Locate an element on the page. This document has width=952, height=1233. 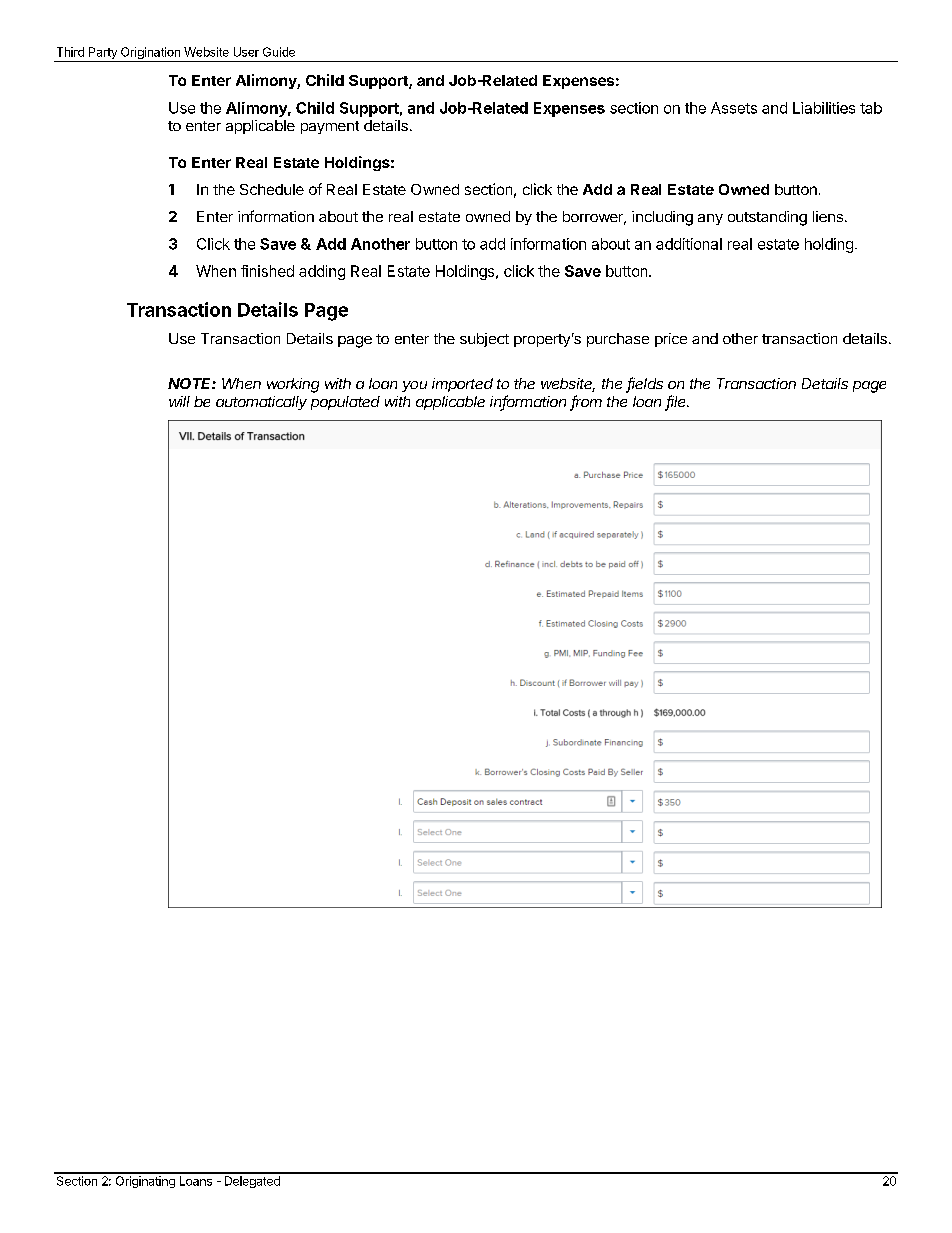
price is located at coordinates (671, 340).
